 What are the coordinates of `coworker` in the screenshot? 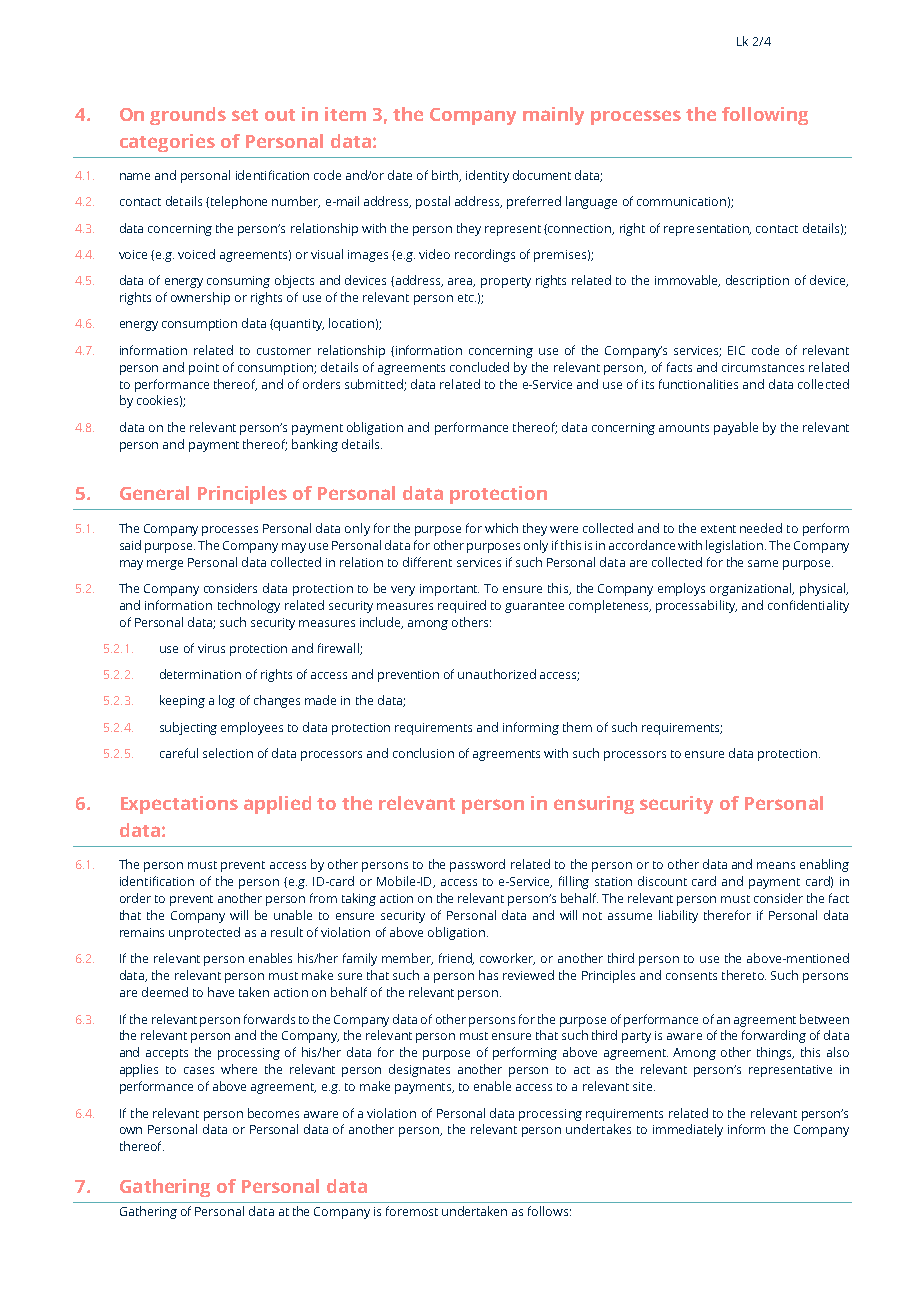 It's located at (507, 959).
